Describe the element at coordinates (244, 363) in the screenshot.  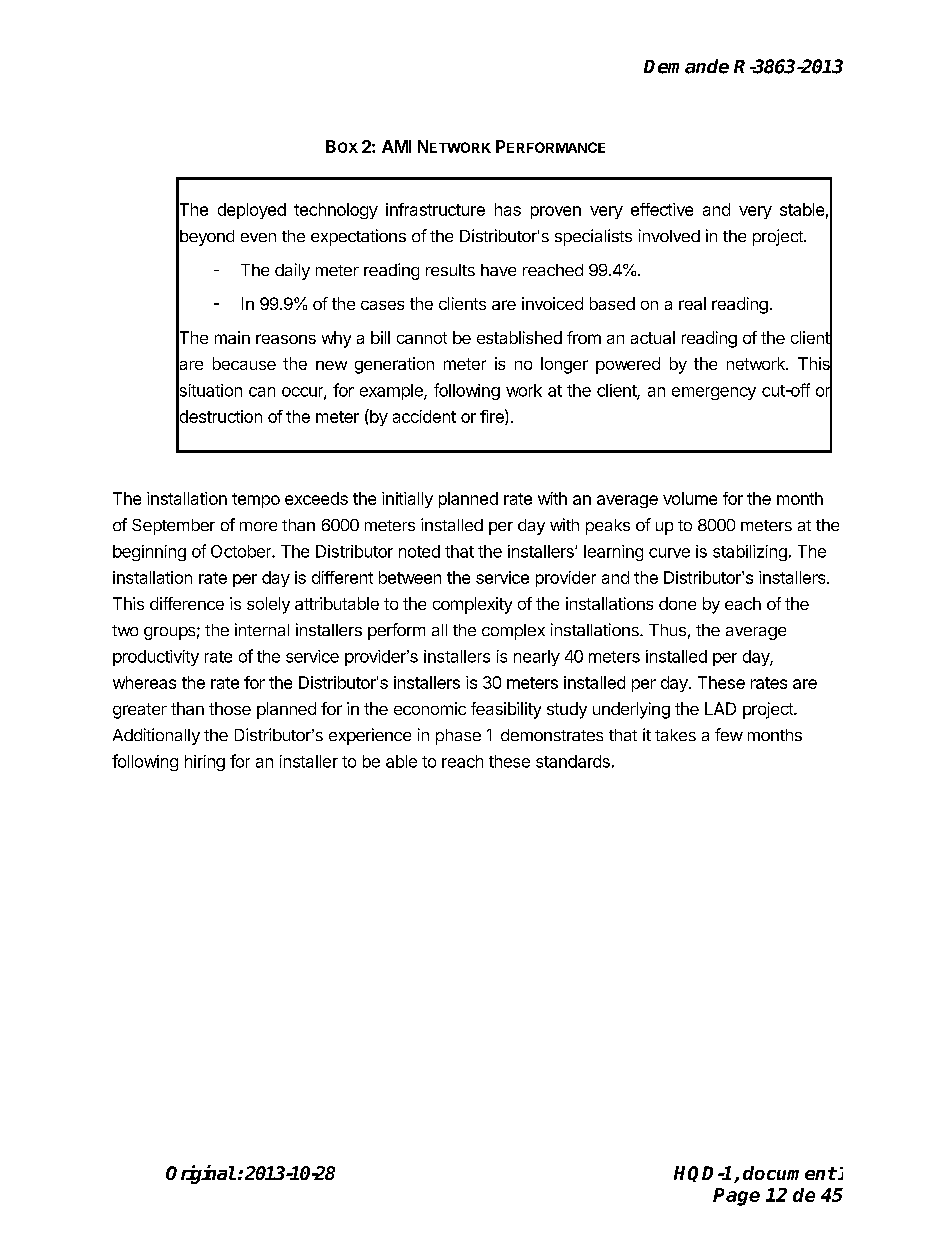
I see `because` at that location.
